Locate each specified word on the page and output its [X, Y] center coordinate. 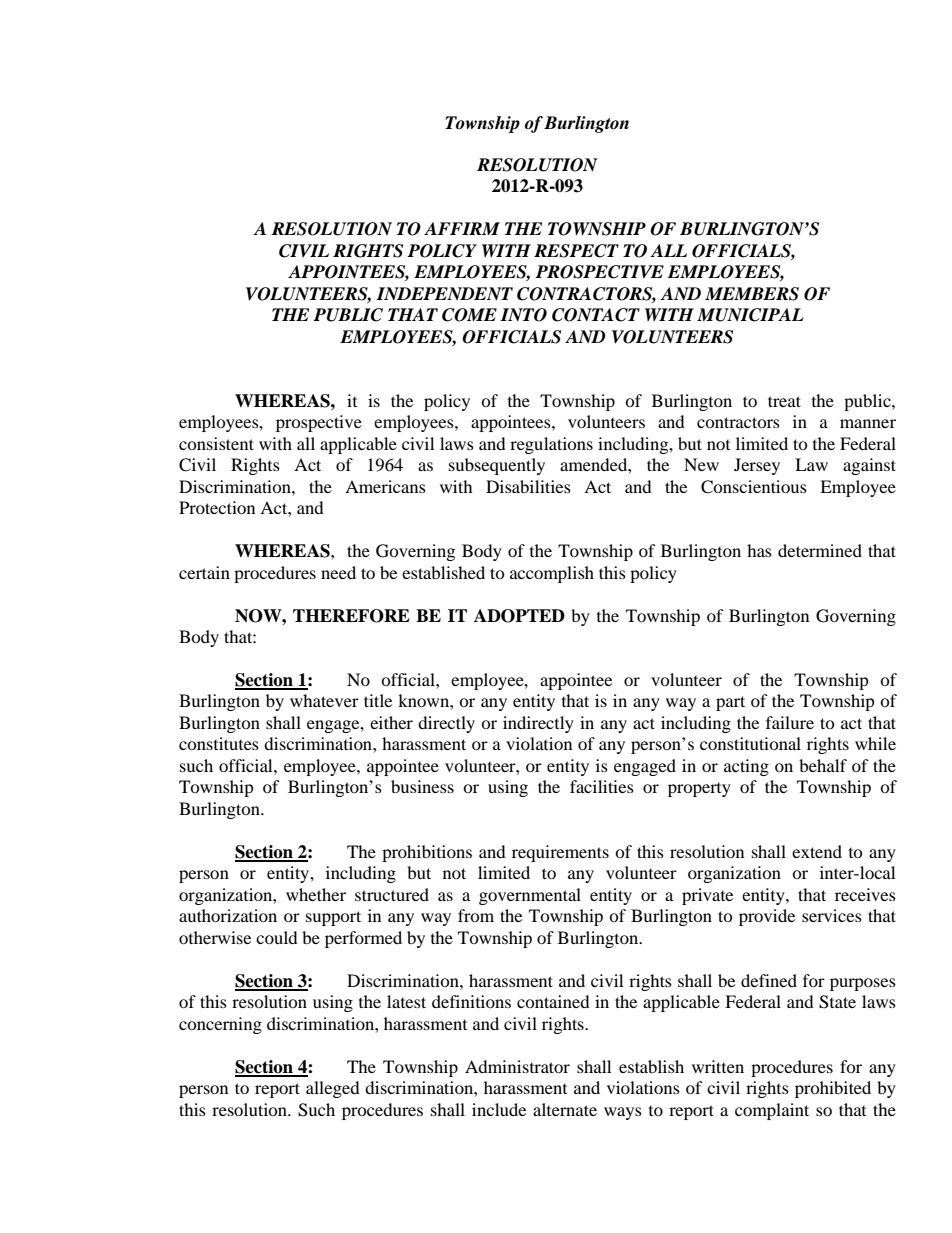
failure [790, 722]
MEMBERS [752, 294]
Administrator [517, 1066]
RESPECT [576, 251]
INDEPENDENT [444, 293]
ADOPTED [519, 616]
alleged [333, 1089]
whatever [324, 700]
